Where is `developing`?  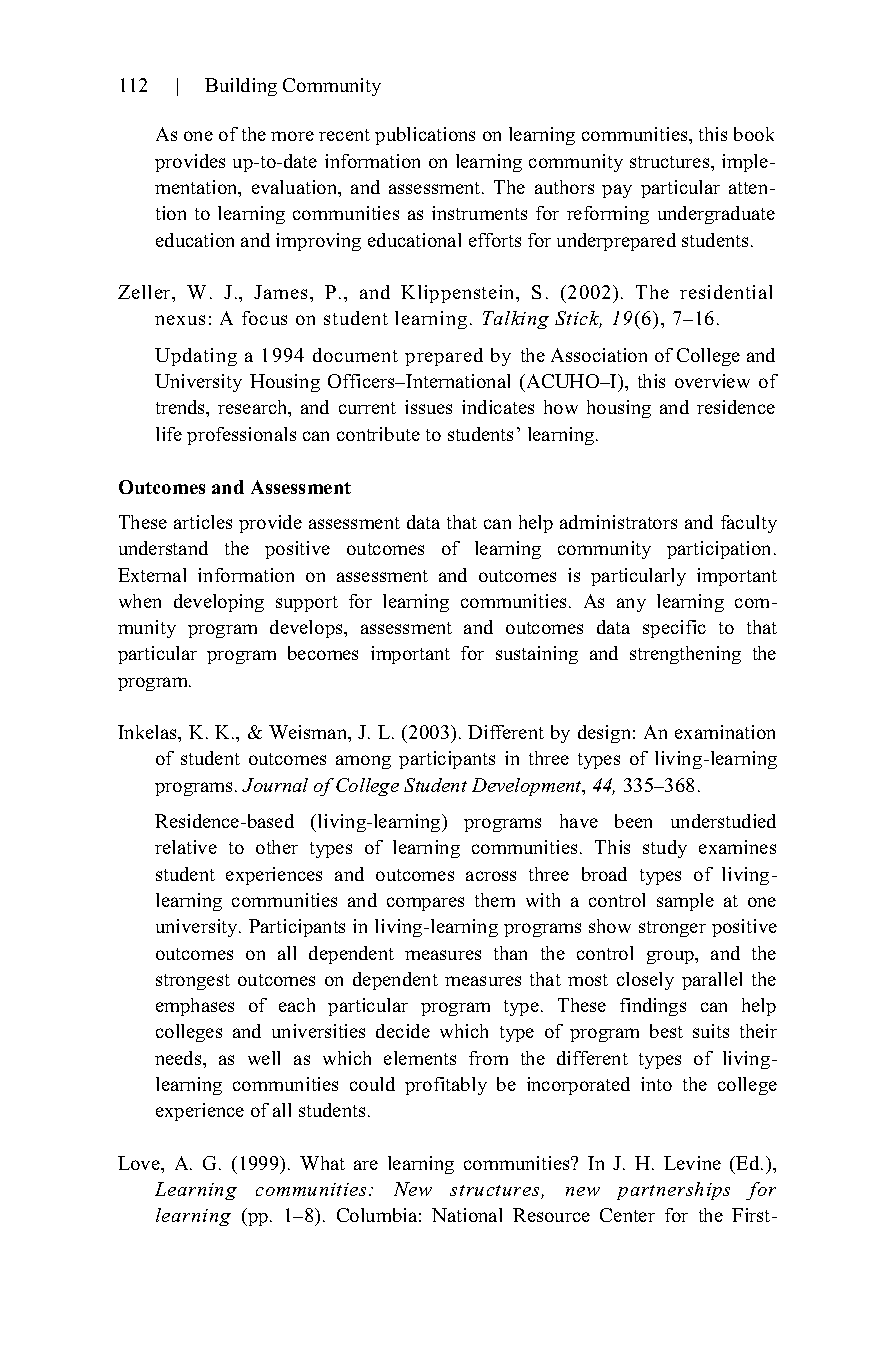 developing is located at coordinates (219, 603).
